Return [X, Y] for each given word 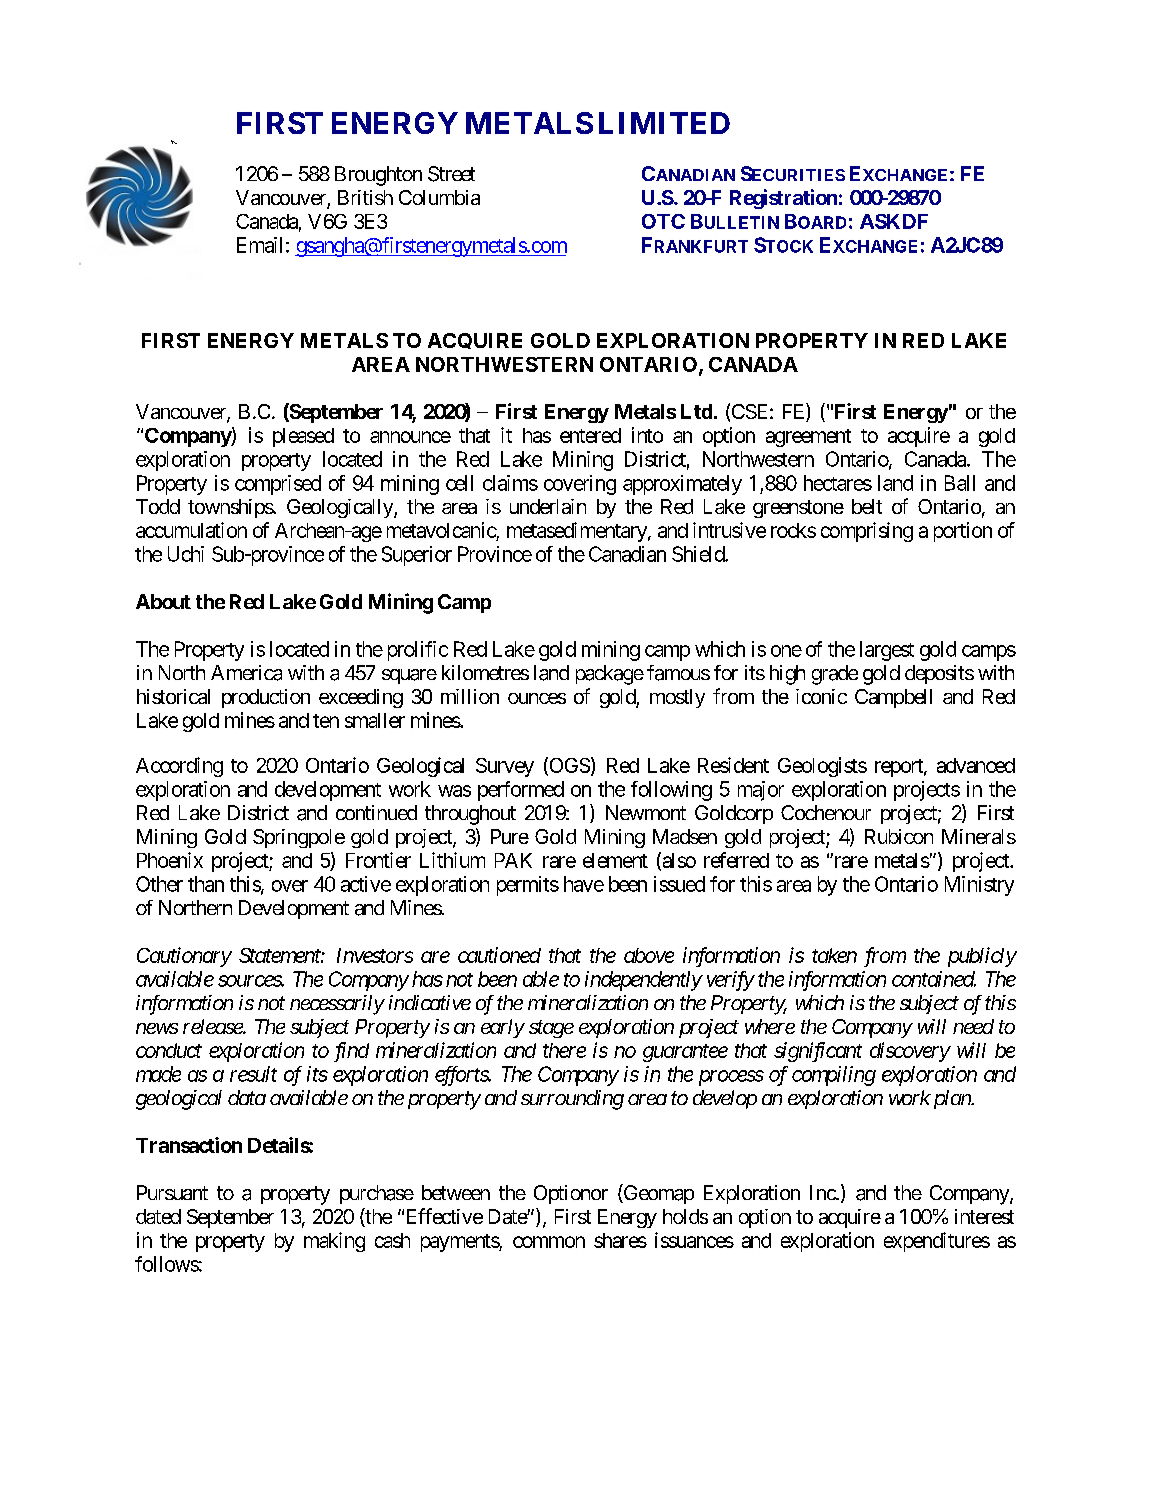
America [246, 673]
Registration [783, 199]
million [470, 696]
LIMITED [664, 123]
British [365, 197]
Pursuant [172, 1192]
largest [887, 651]
